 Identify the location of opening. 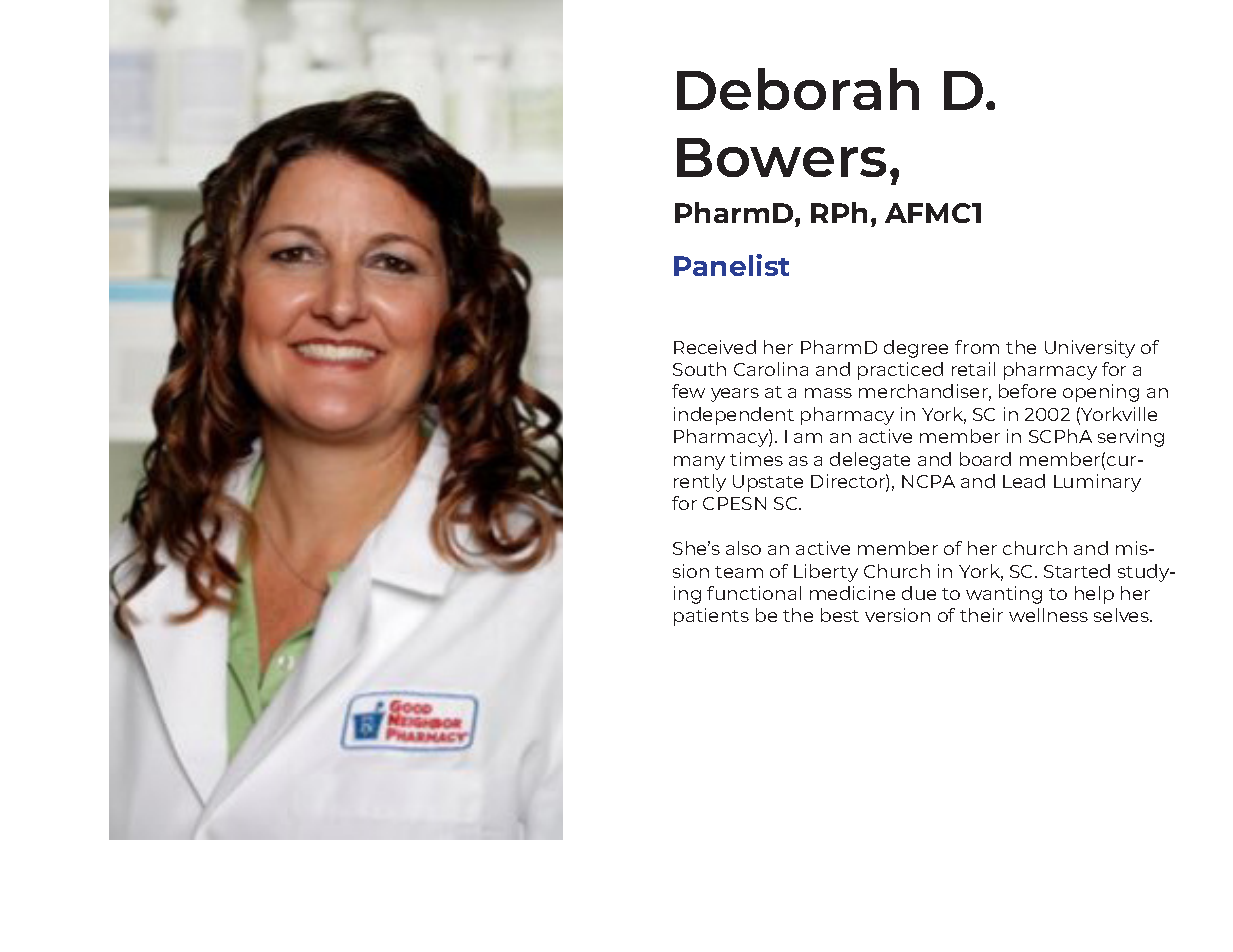
(1101, 393).
